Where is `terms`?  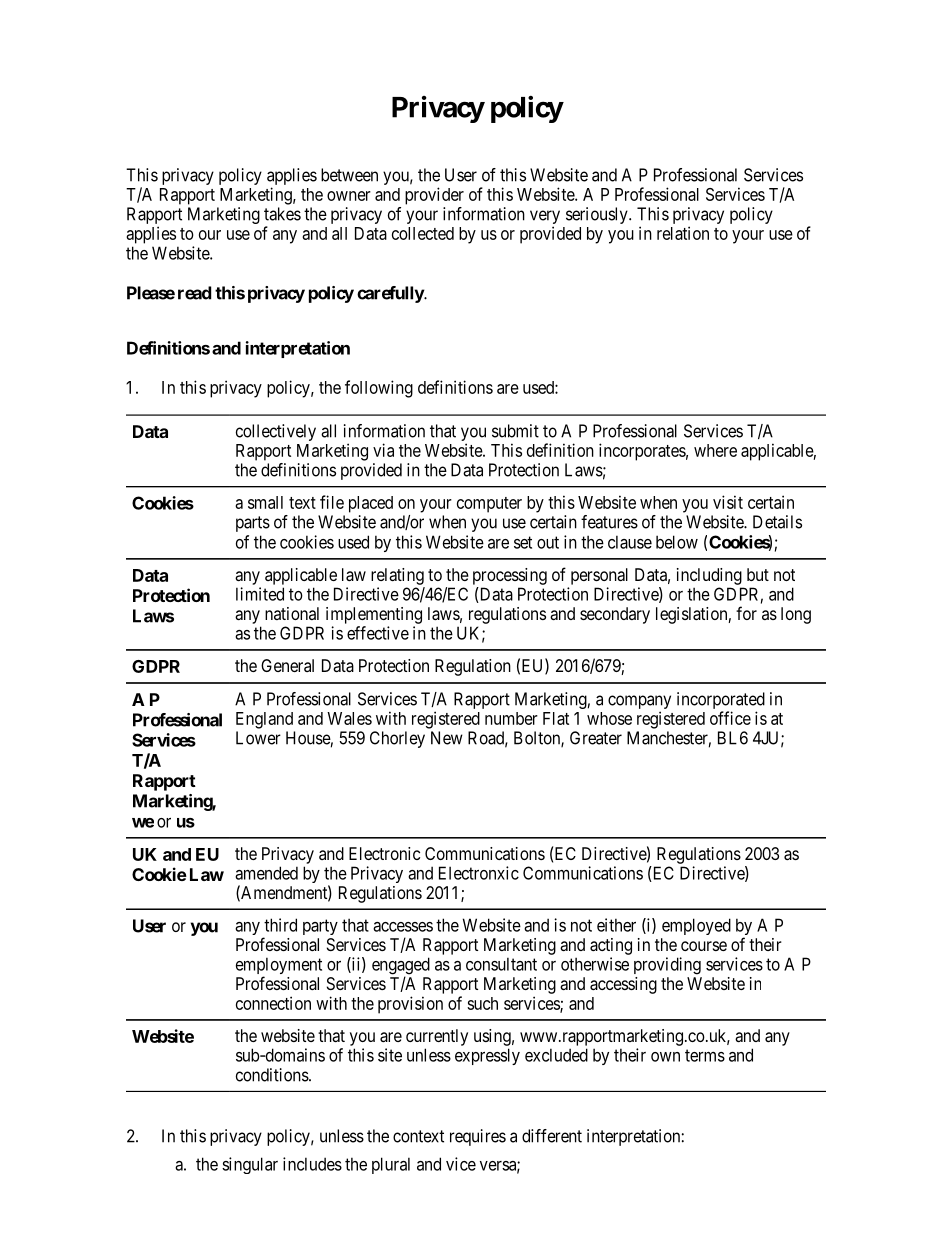 terms is located at coordinates (705, 1055).
